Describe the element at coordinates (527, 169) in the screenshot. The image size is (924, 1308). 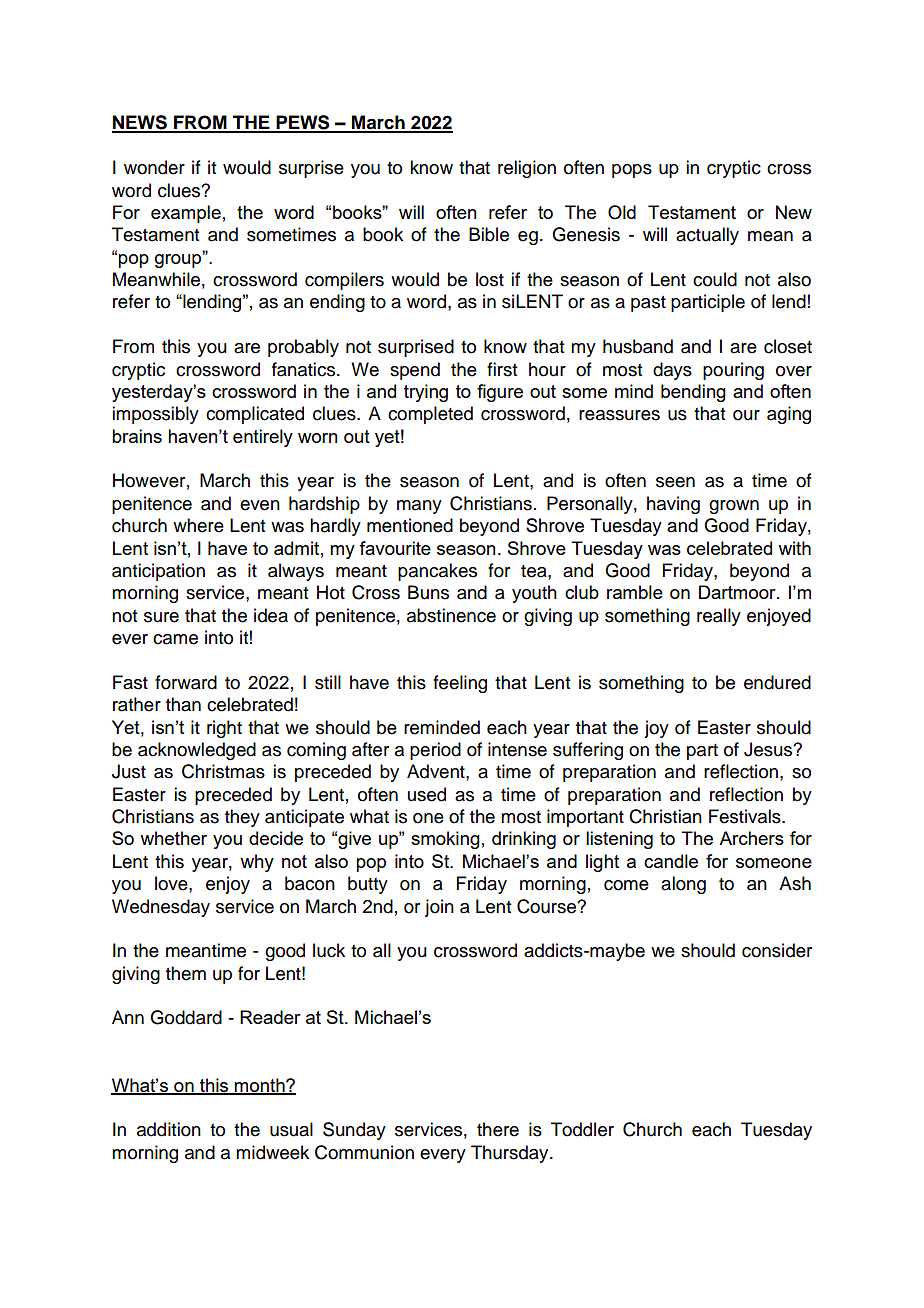
I see `religion` at that location.
